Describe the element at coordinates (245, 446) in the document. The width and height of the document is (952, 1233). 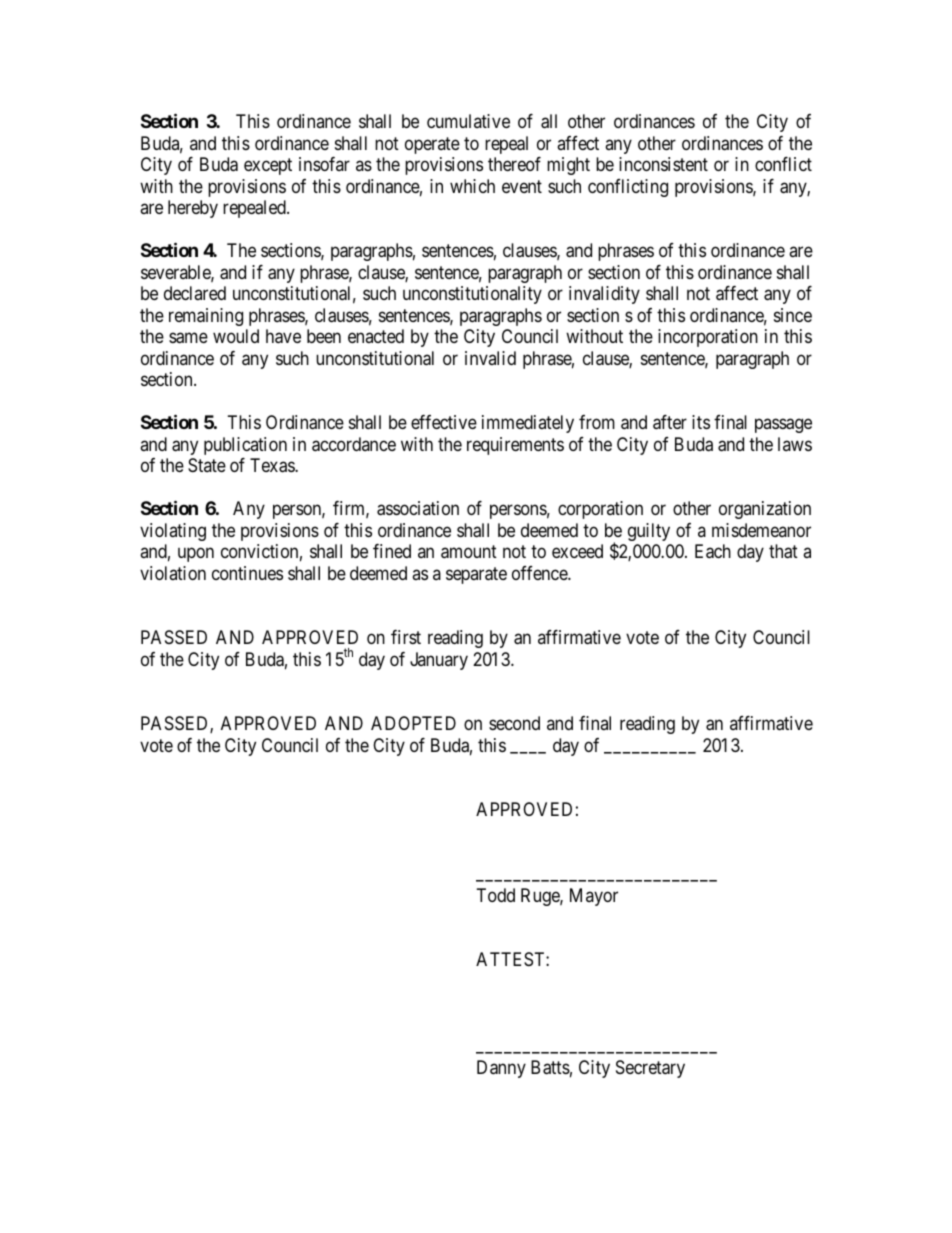
I see `publication` at that location.
